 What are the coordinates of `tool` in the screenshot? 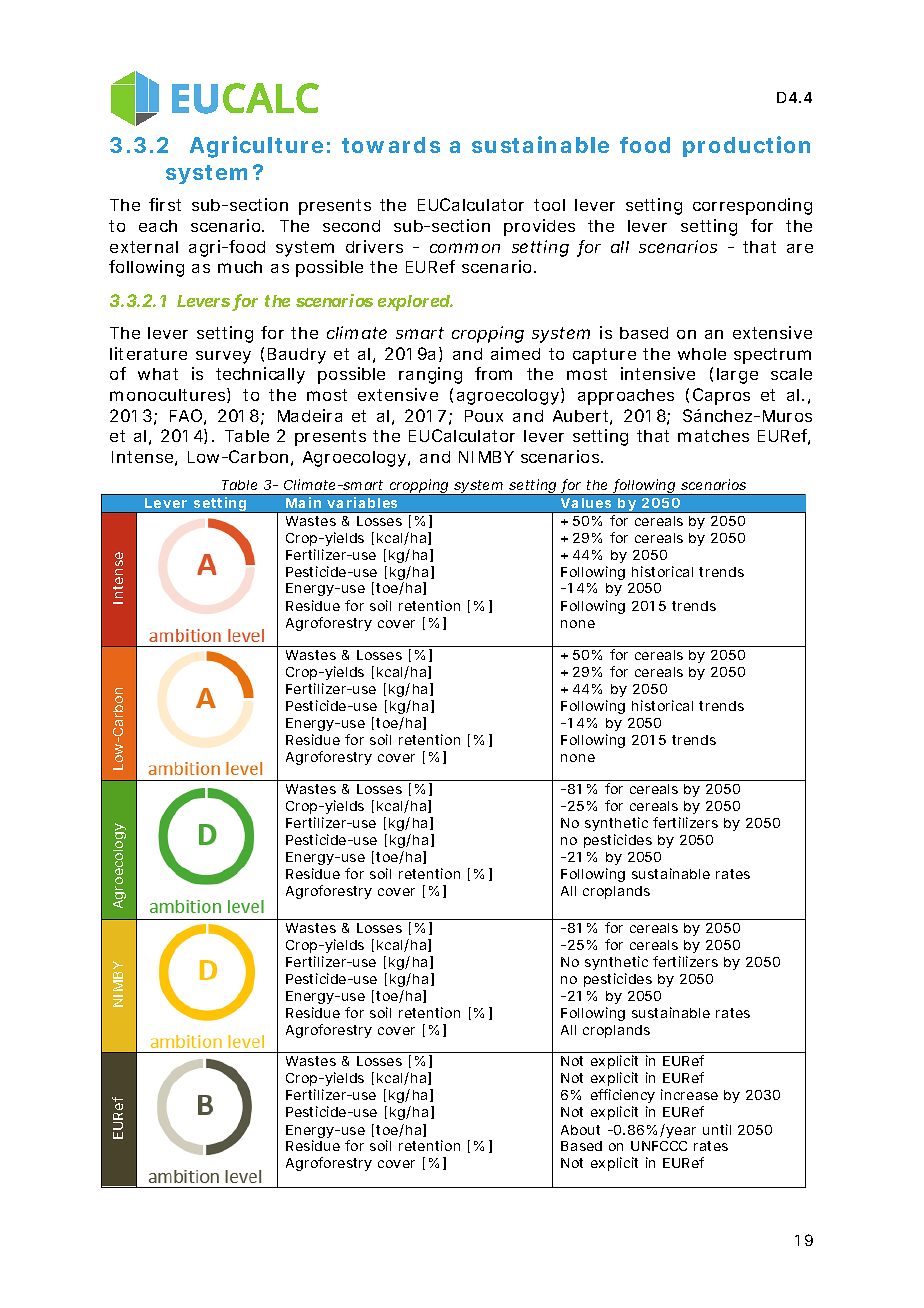 It's located at (549, 205).
